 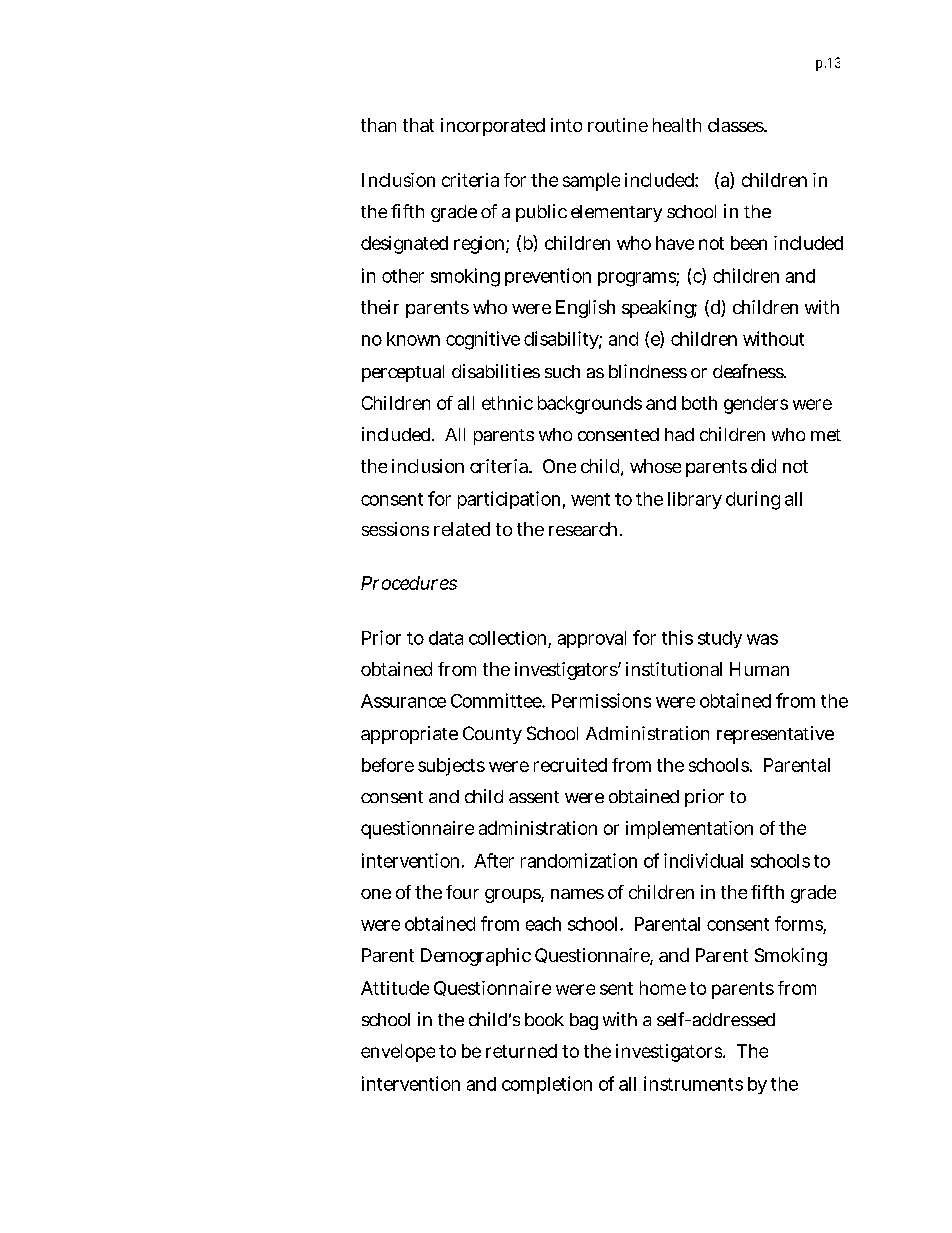 I want to click on classes, so click(x=737, y=125).
